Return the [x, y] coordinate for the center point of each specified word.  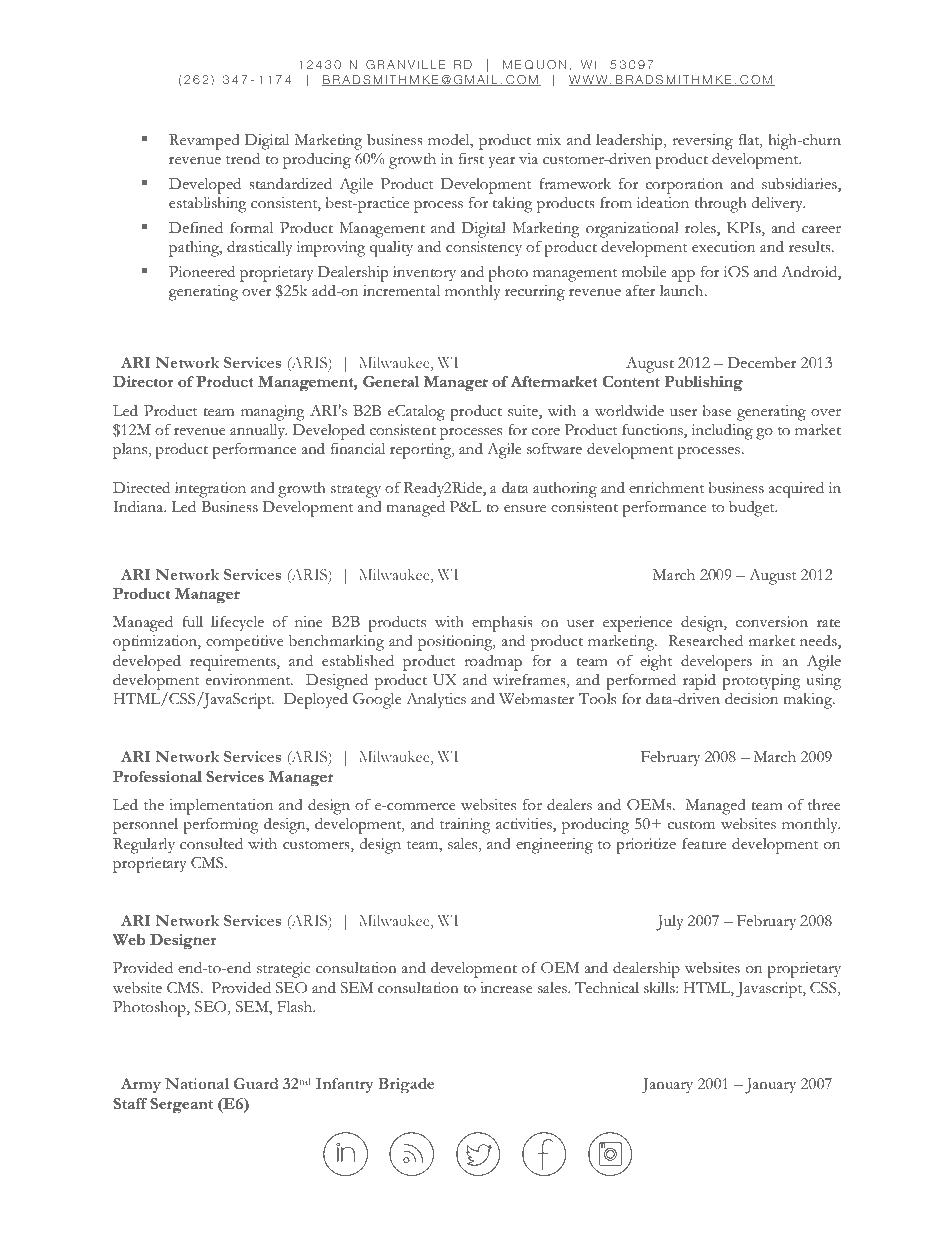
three [824, 805]
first [471, 158]
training [465, 826]
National [197, 1083]
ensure [525, 509]
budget [753, 509]
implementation [221, 807]
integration [210, 490]
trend [243, 158]
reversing [702, 143]
